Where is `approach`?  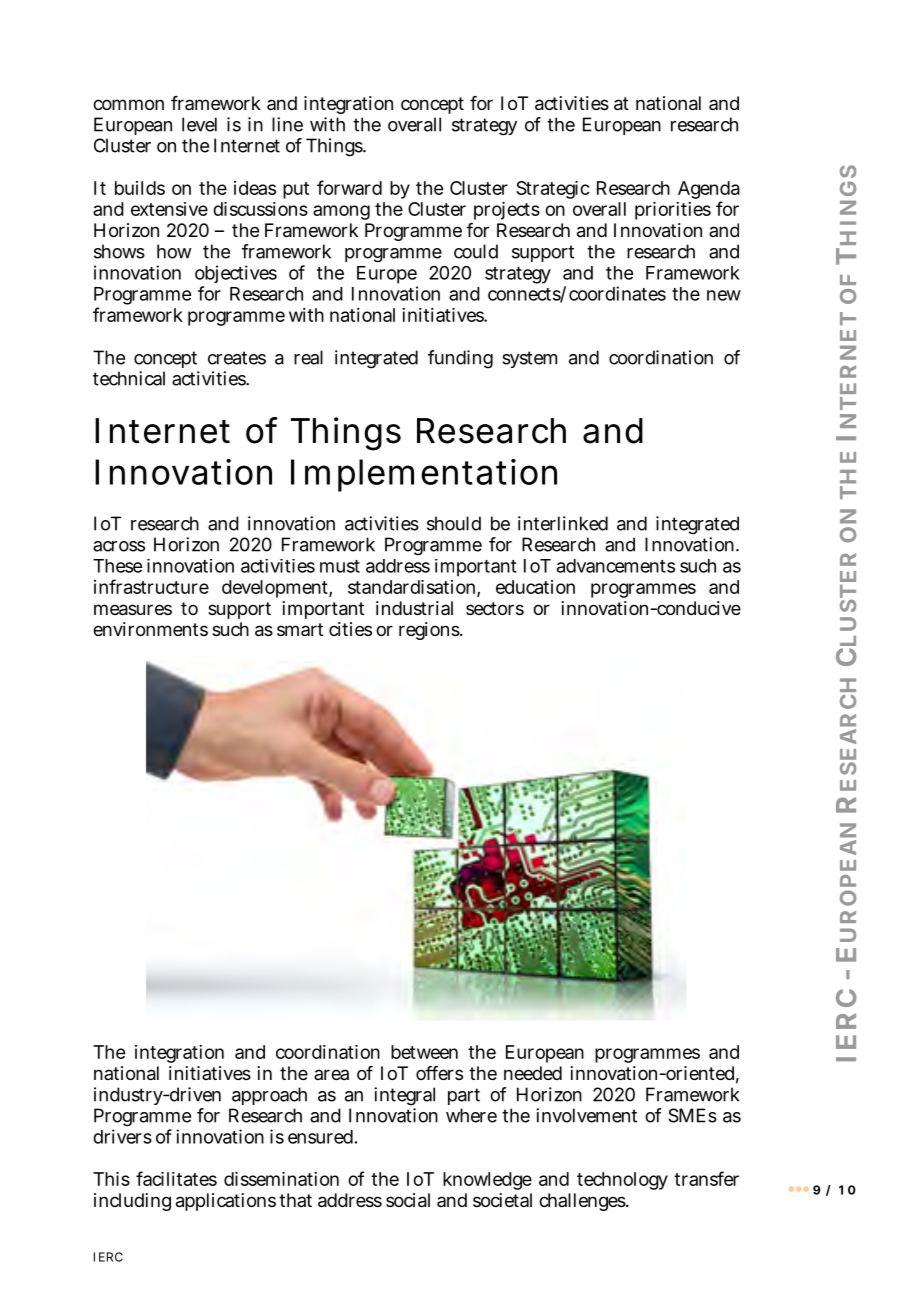 approach is located at coordinates (269, 1096).
